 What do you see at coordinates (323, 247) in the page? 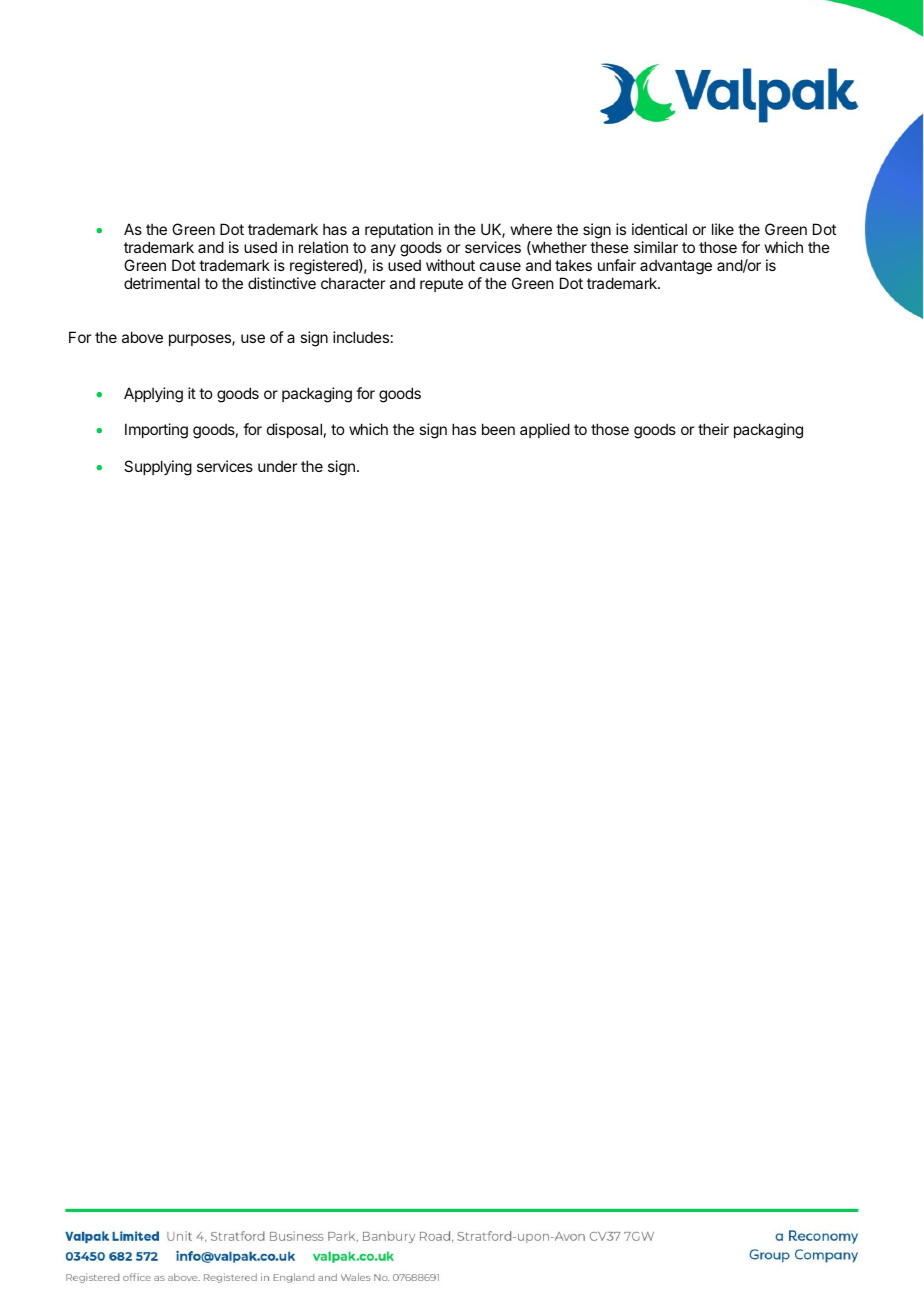
I see `relation` at bounding box center [323, 247].
